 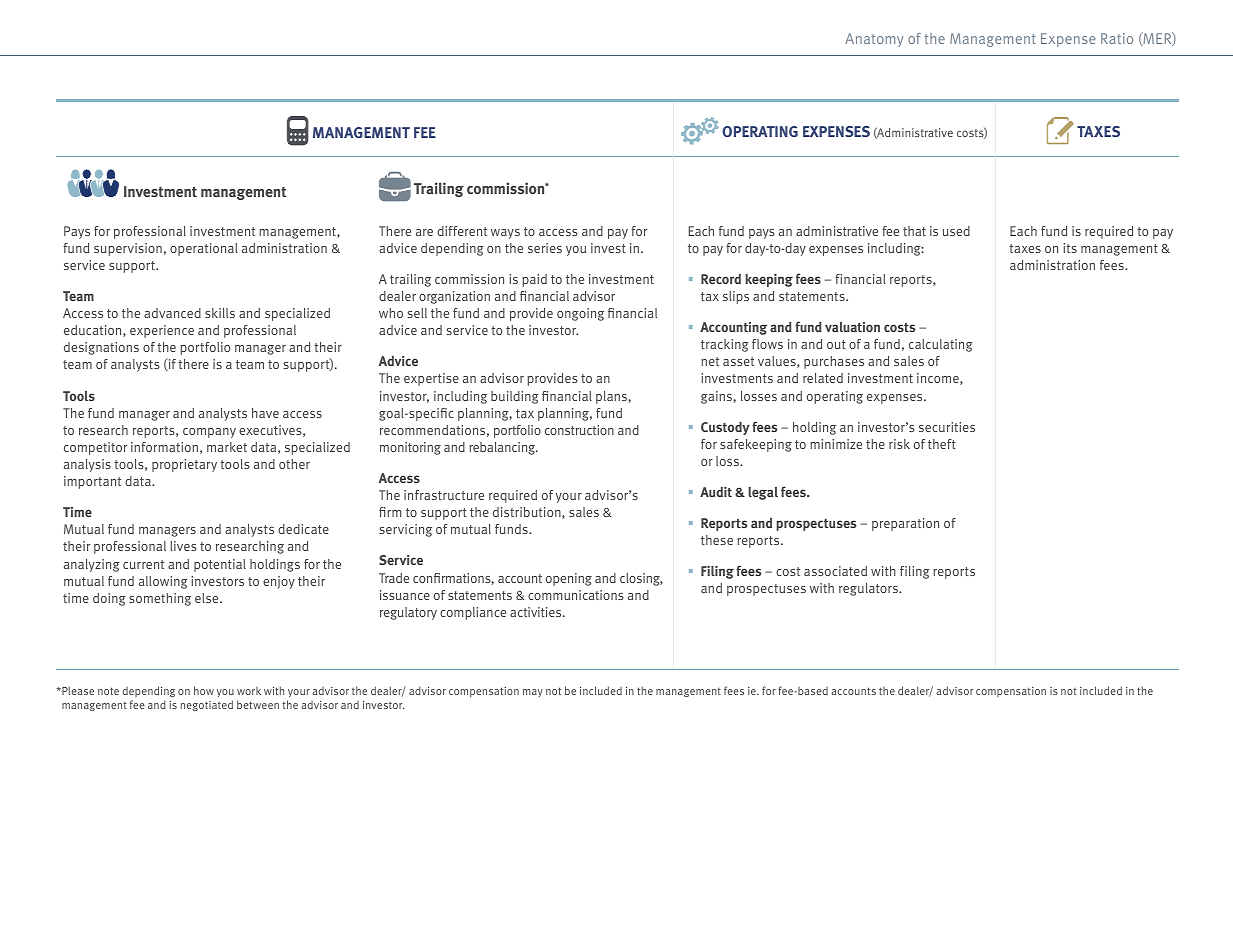 What do you see at coordinates (424, 232) in the image?
I see `are` at bounding box center [424, 232].
